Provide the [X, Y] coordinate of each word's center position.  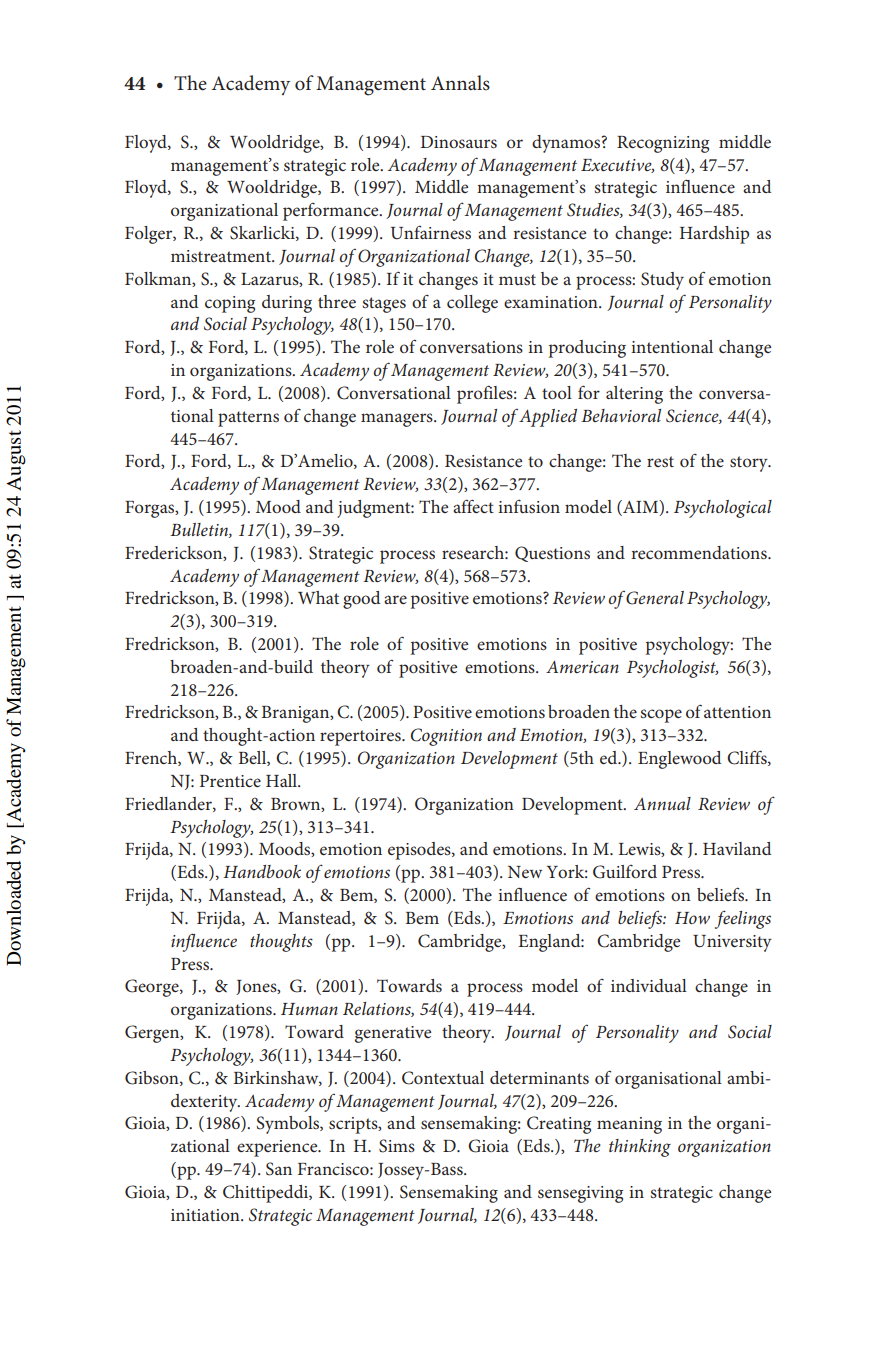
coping [230, 304]
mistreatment [222, 256]
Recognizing [663, 144]
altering [634, 395]
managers [398, 420]
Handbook [262, 871]
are [395, 599]
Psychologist [672, 669]
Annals [460, 83]
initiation [206, 1215]
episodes [420, 851]
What [318, 597]
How [692, 918]
